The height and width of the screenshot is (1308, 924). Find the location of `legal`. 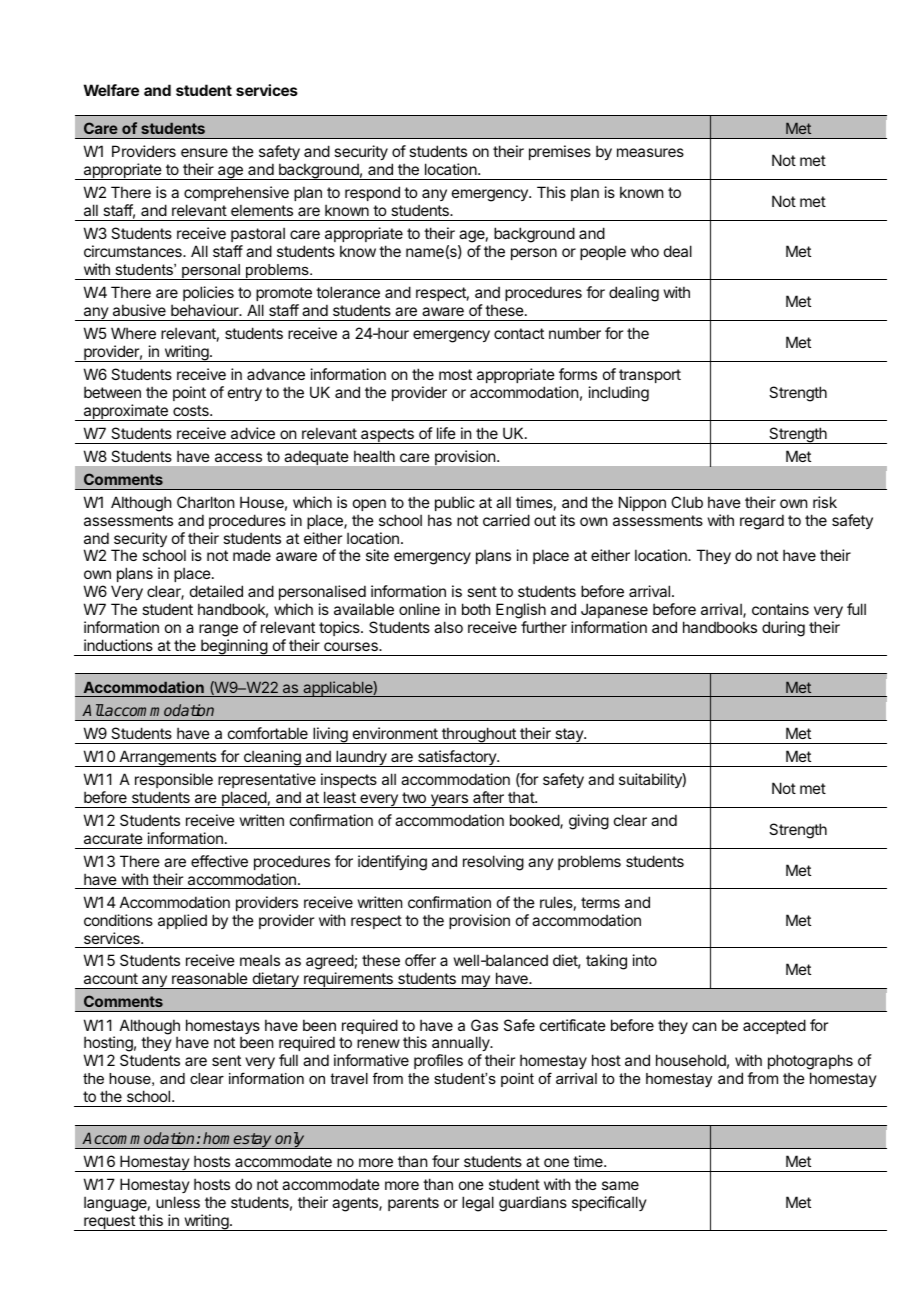

legal is located at coordinates (478, 1204).
